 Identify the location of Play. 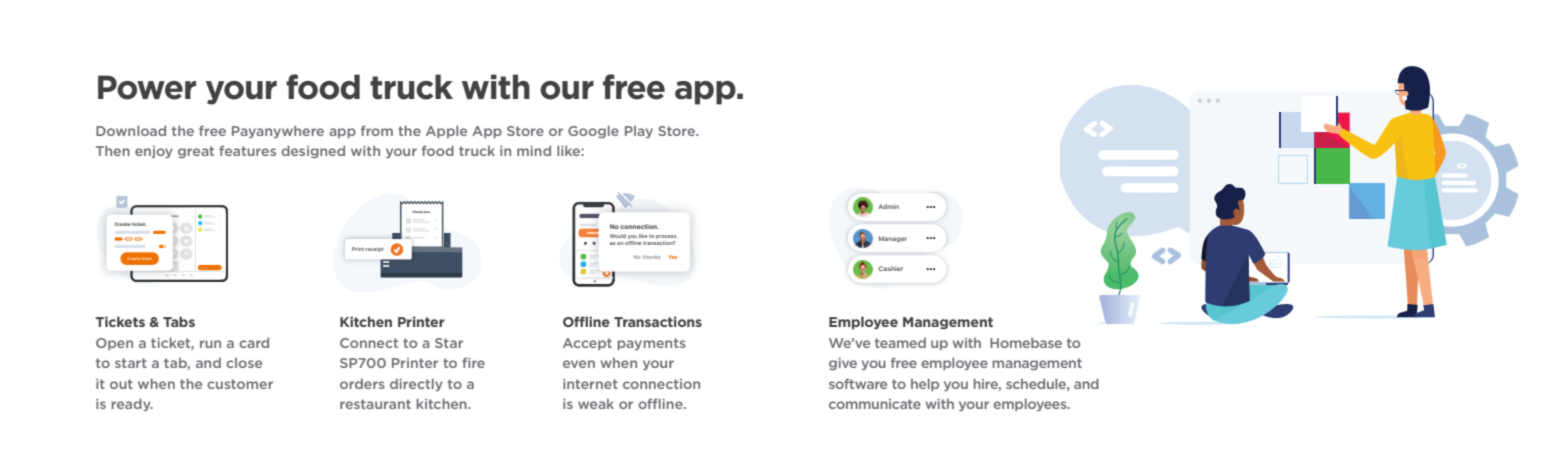
(639, 132).
